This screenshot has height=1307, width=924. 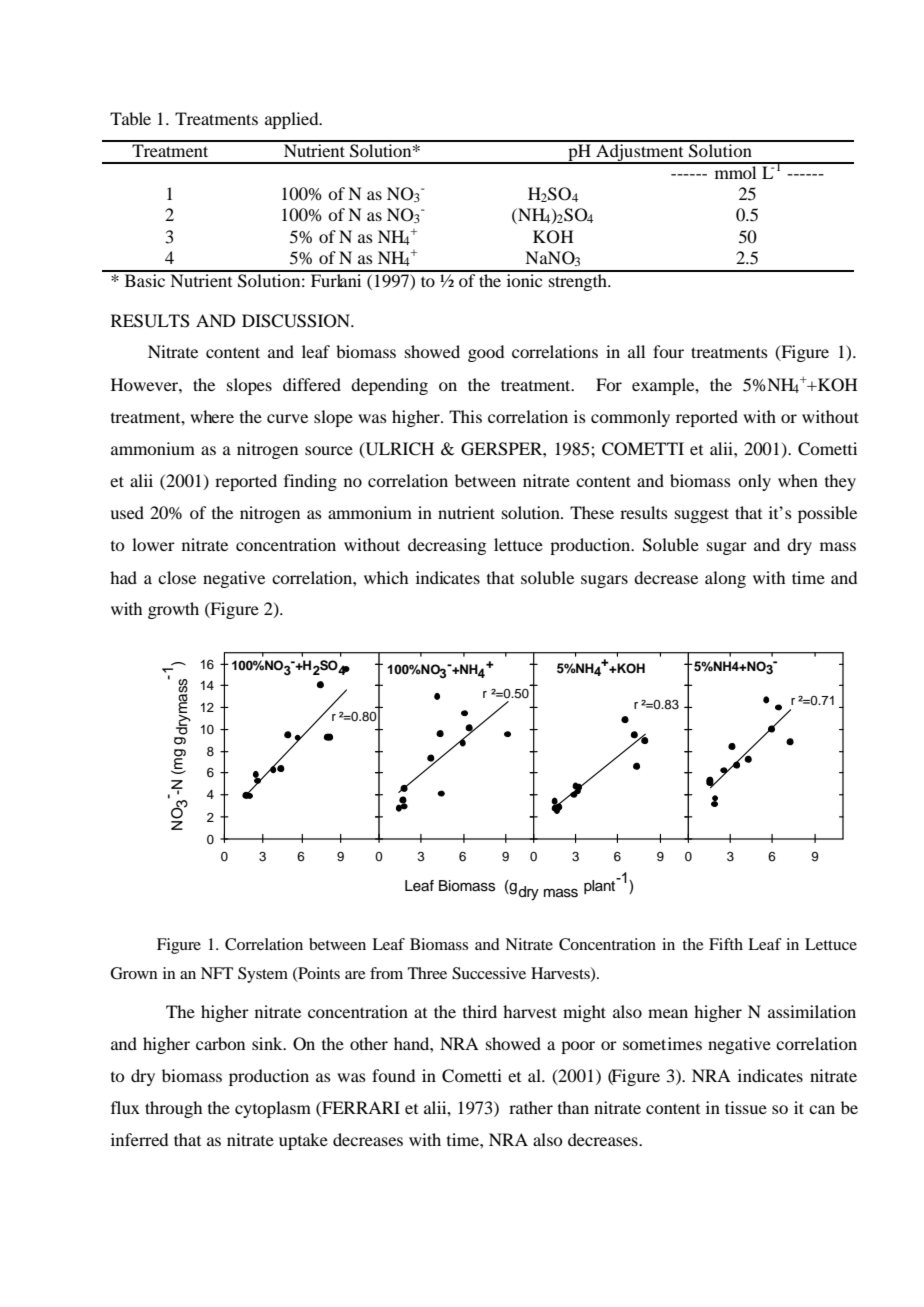 What do you see at coordinates (668, 351) in the screenshot?
I see `four` at bounding box center [668, 351].
